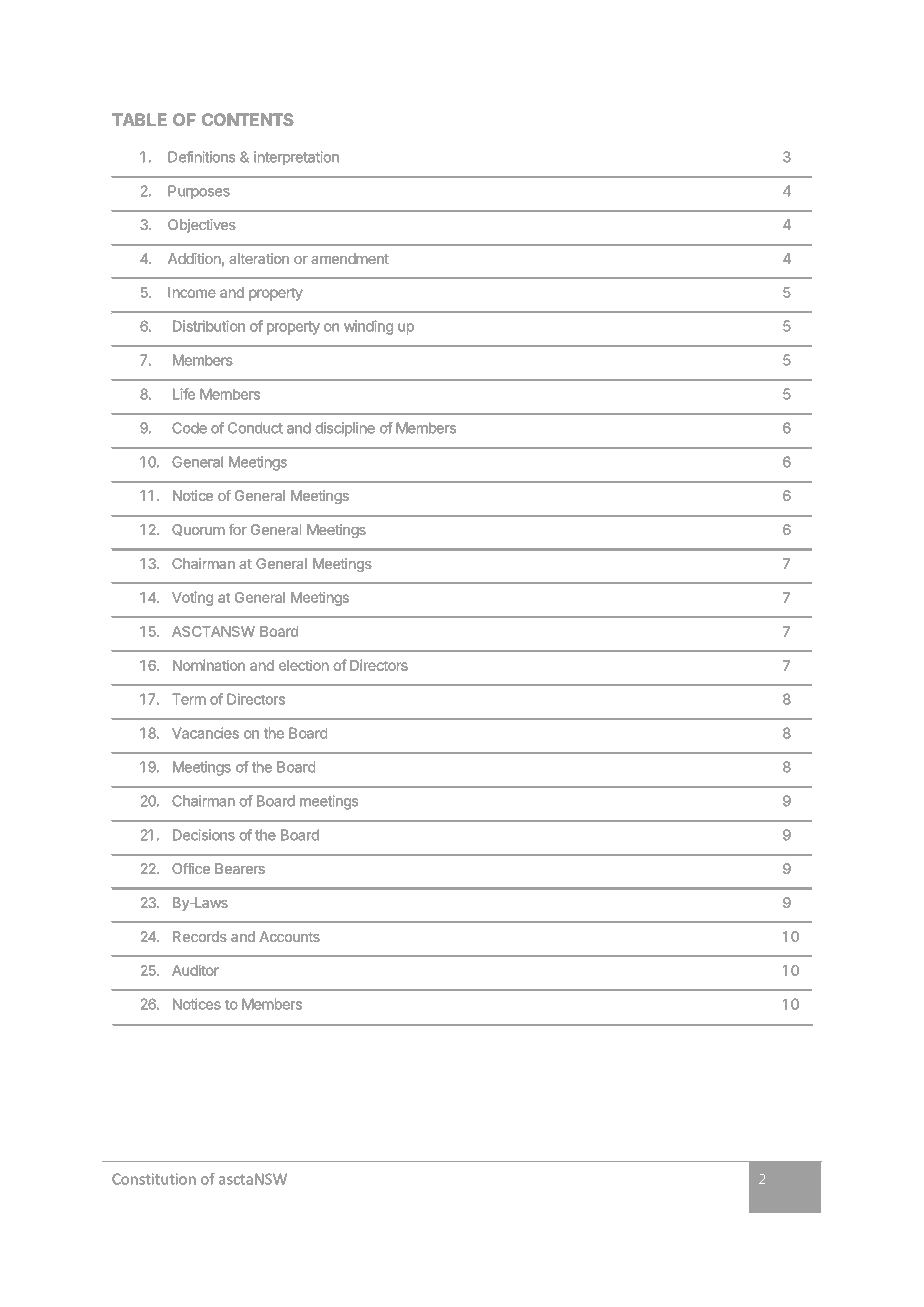 The width and height of the document is (924, 1307). I want to click on Nomination, so click(209, 665).
